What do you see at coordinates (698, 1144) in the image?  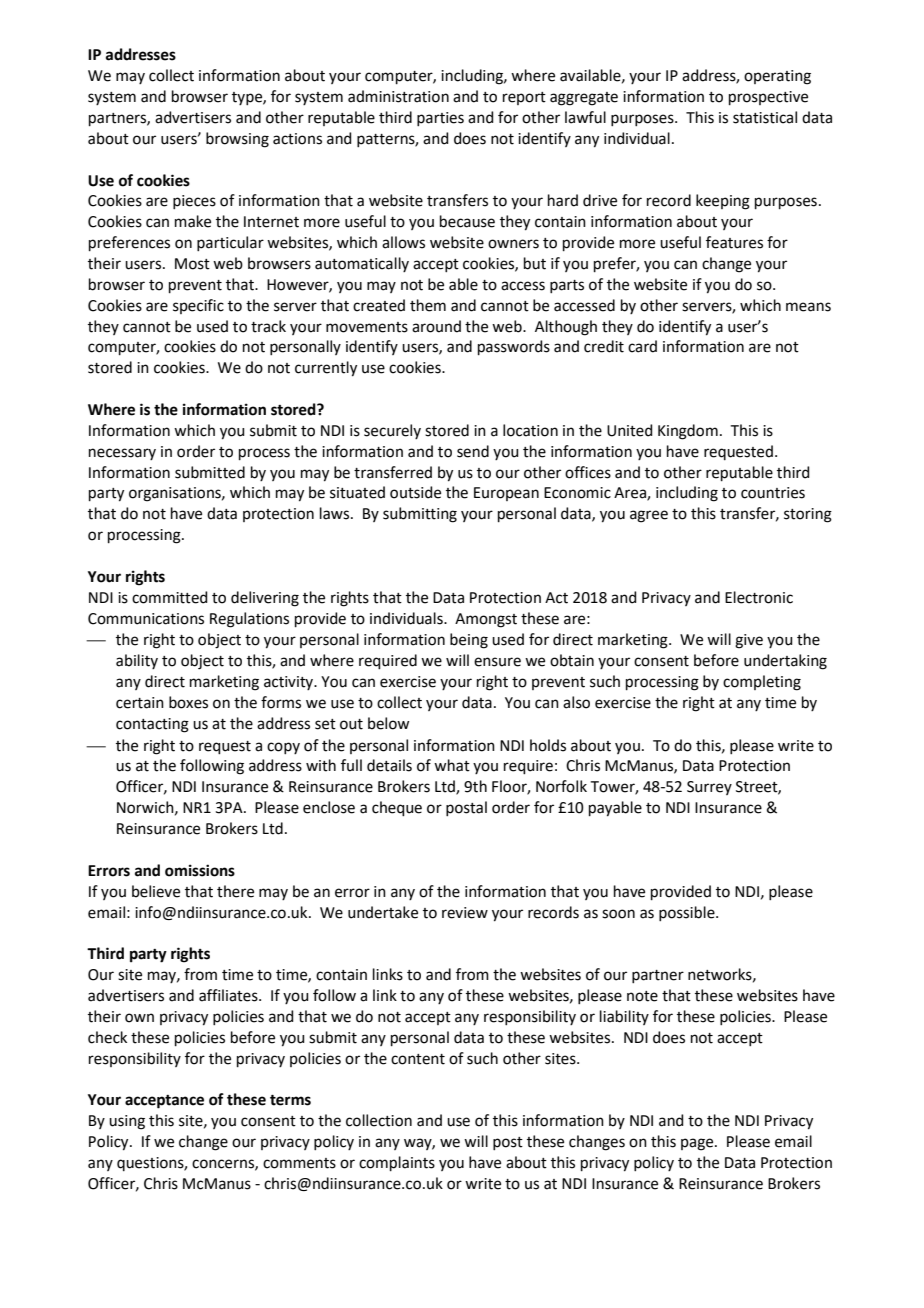 I see `page` at bounding box center [698, 1144].
